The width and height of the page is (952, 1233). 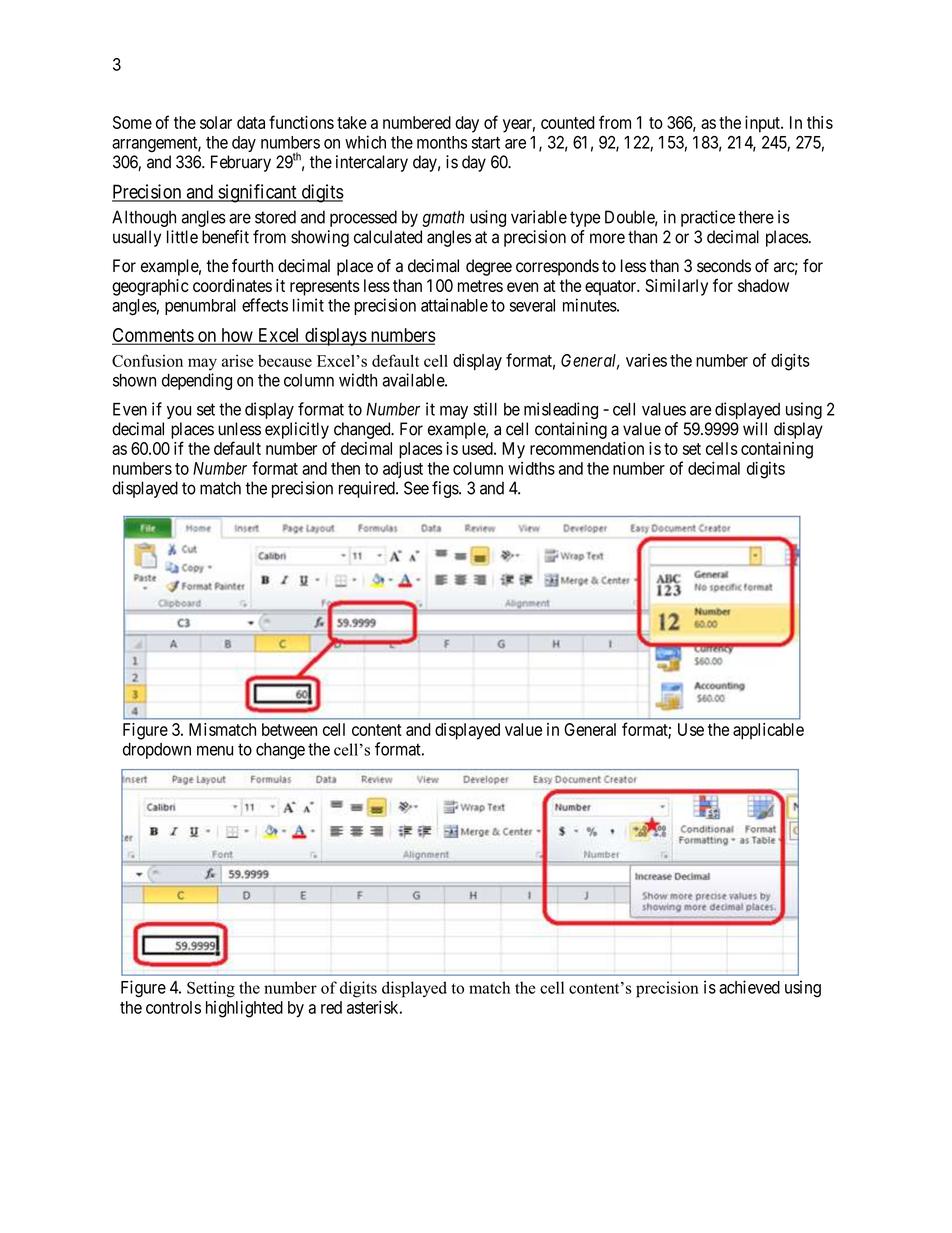 I want to click on required, so click(x=368, y=489).
